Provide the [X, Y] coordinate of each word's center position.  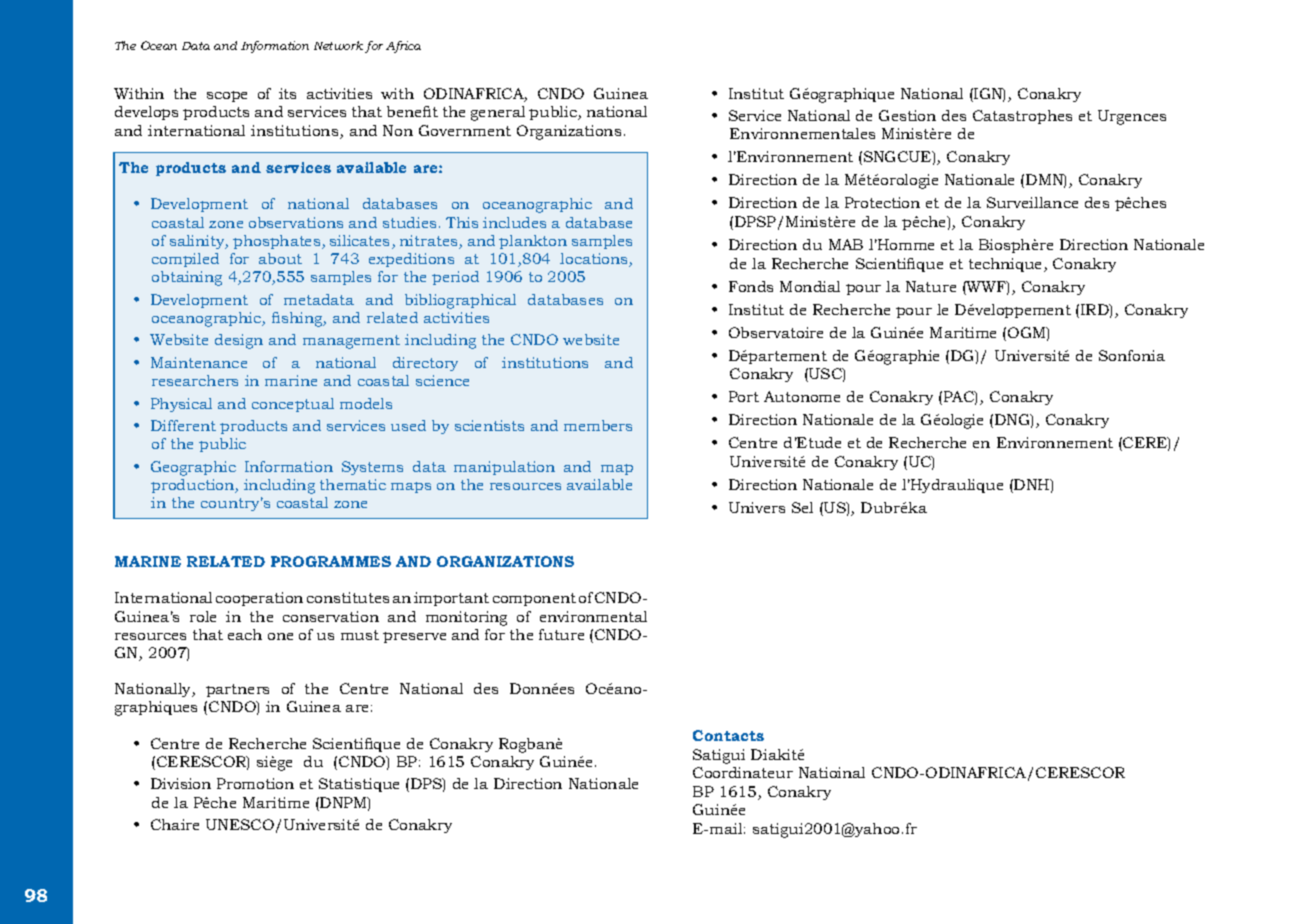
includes [514, 222]
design [239, 341]
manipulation [504, 468]
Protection [882, 202]
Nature [931, 286]
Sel [802, 507]
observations [296, 222]
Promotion [255, 783]
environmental [593, 616]
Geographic [193, 468]
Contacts [728, 735]
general [498, 113]
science [442, 380]
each [245, 634]
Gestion [907, 115]
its [287, 93]
